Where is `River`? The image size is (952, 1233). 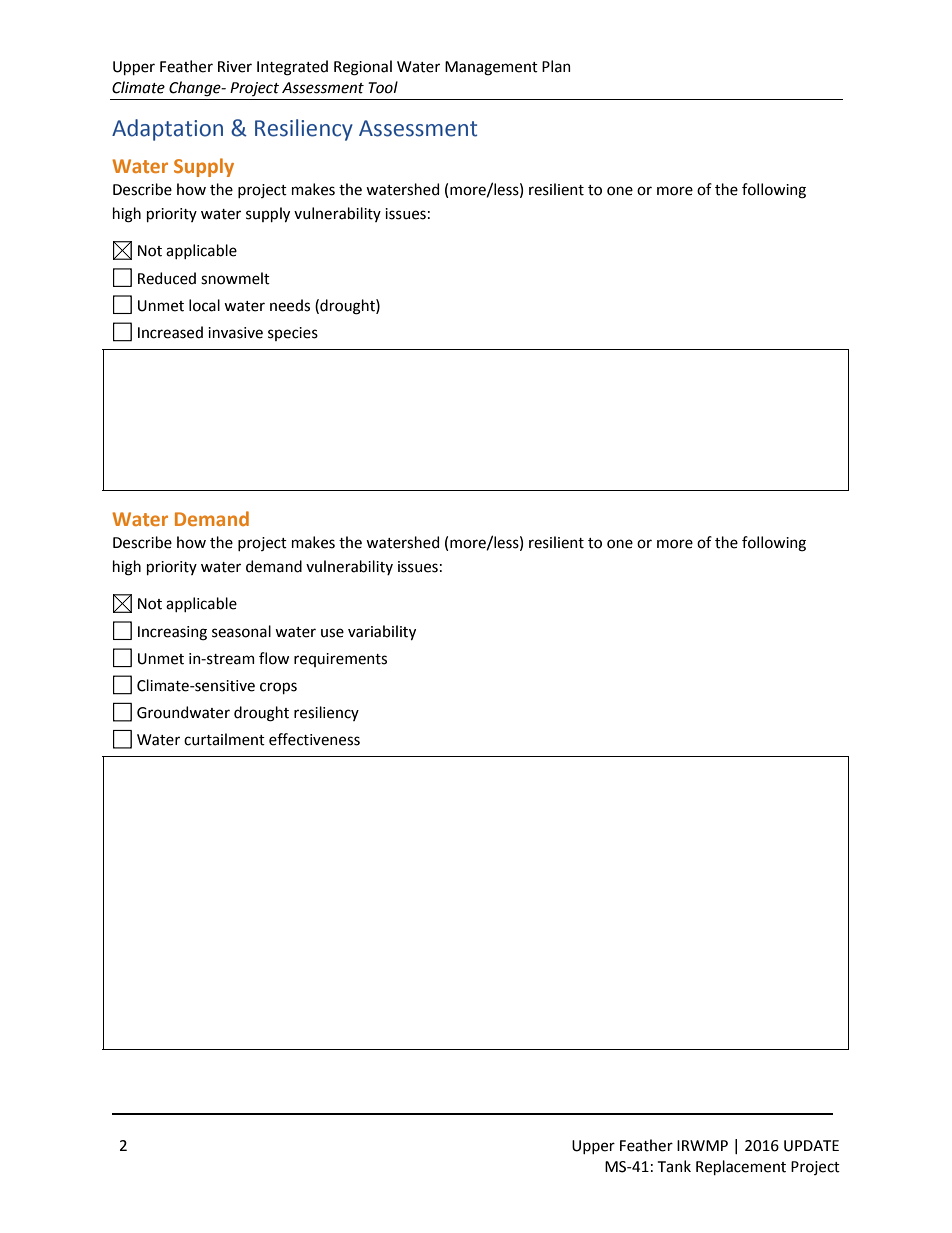
River is located at coordinates (235, 67).
